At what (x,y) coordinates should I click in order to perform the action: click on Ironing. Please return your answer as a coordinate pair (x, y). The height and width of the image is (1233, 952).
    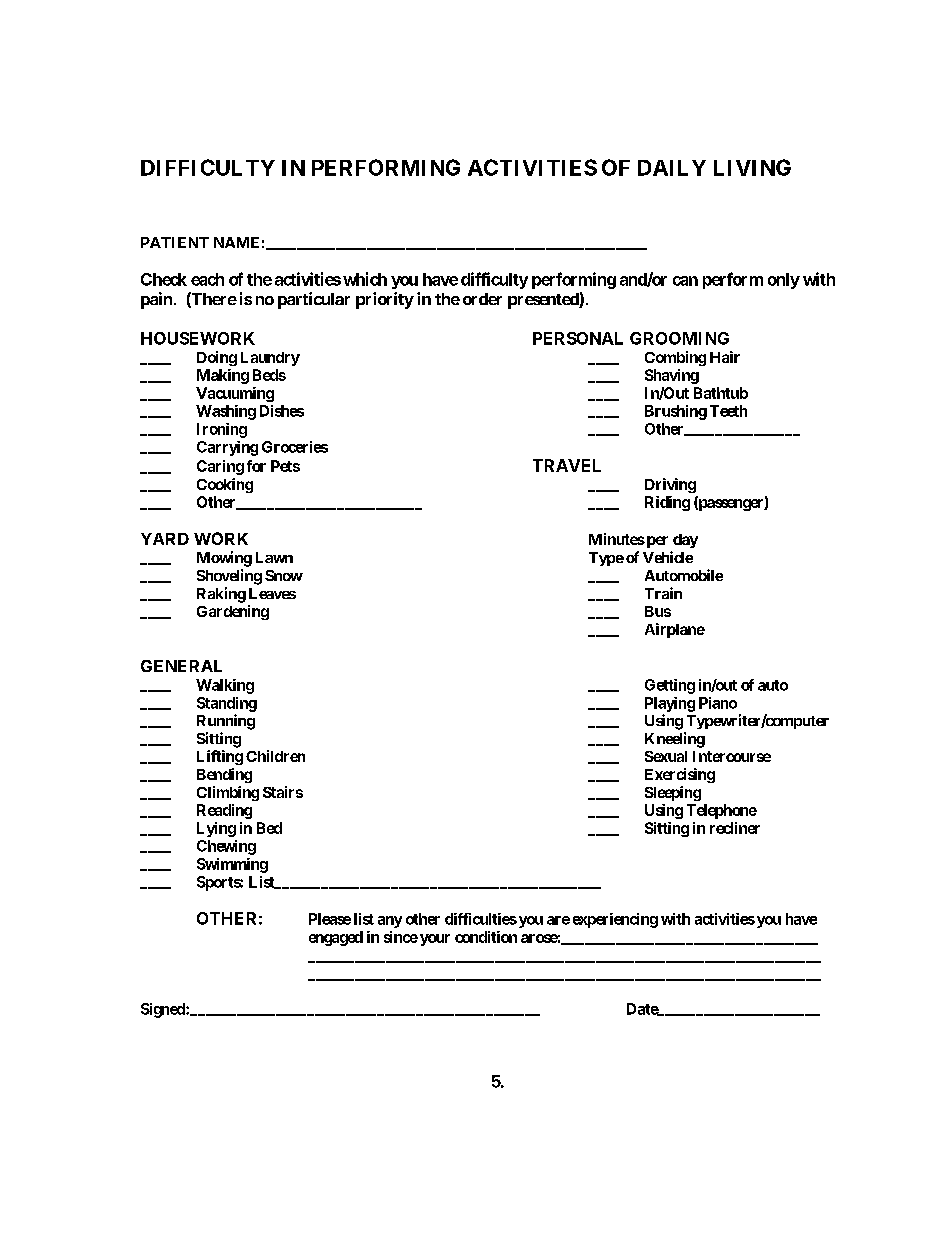
    Looking at the image, I should click on (222, 430).
